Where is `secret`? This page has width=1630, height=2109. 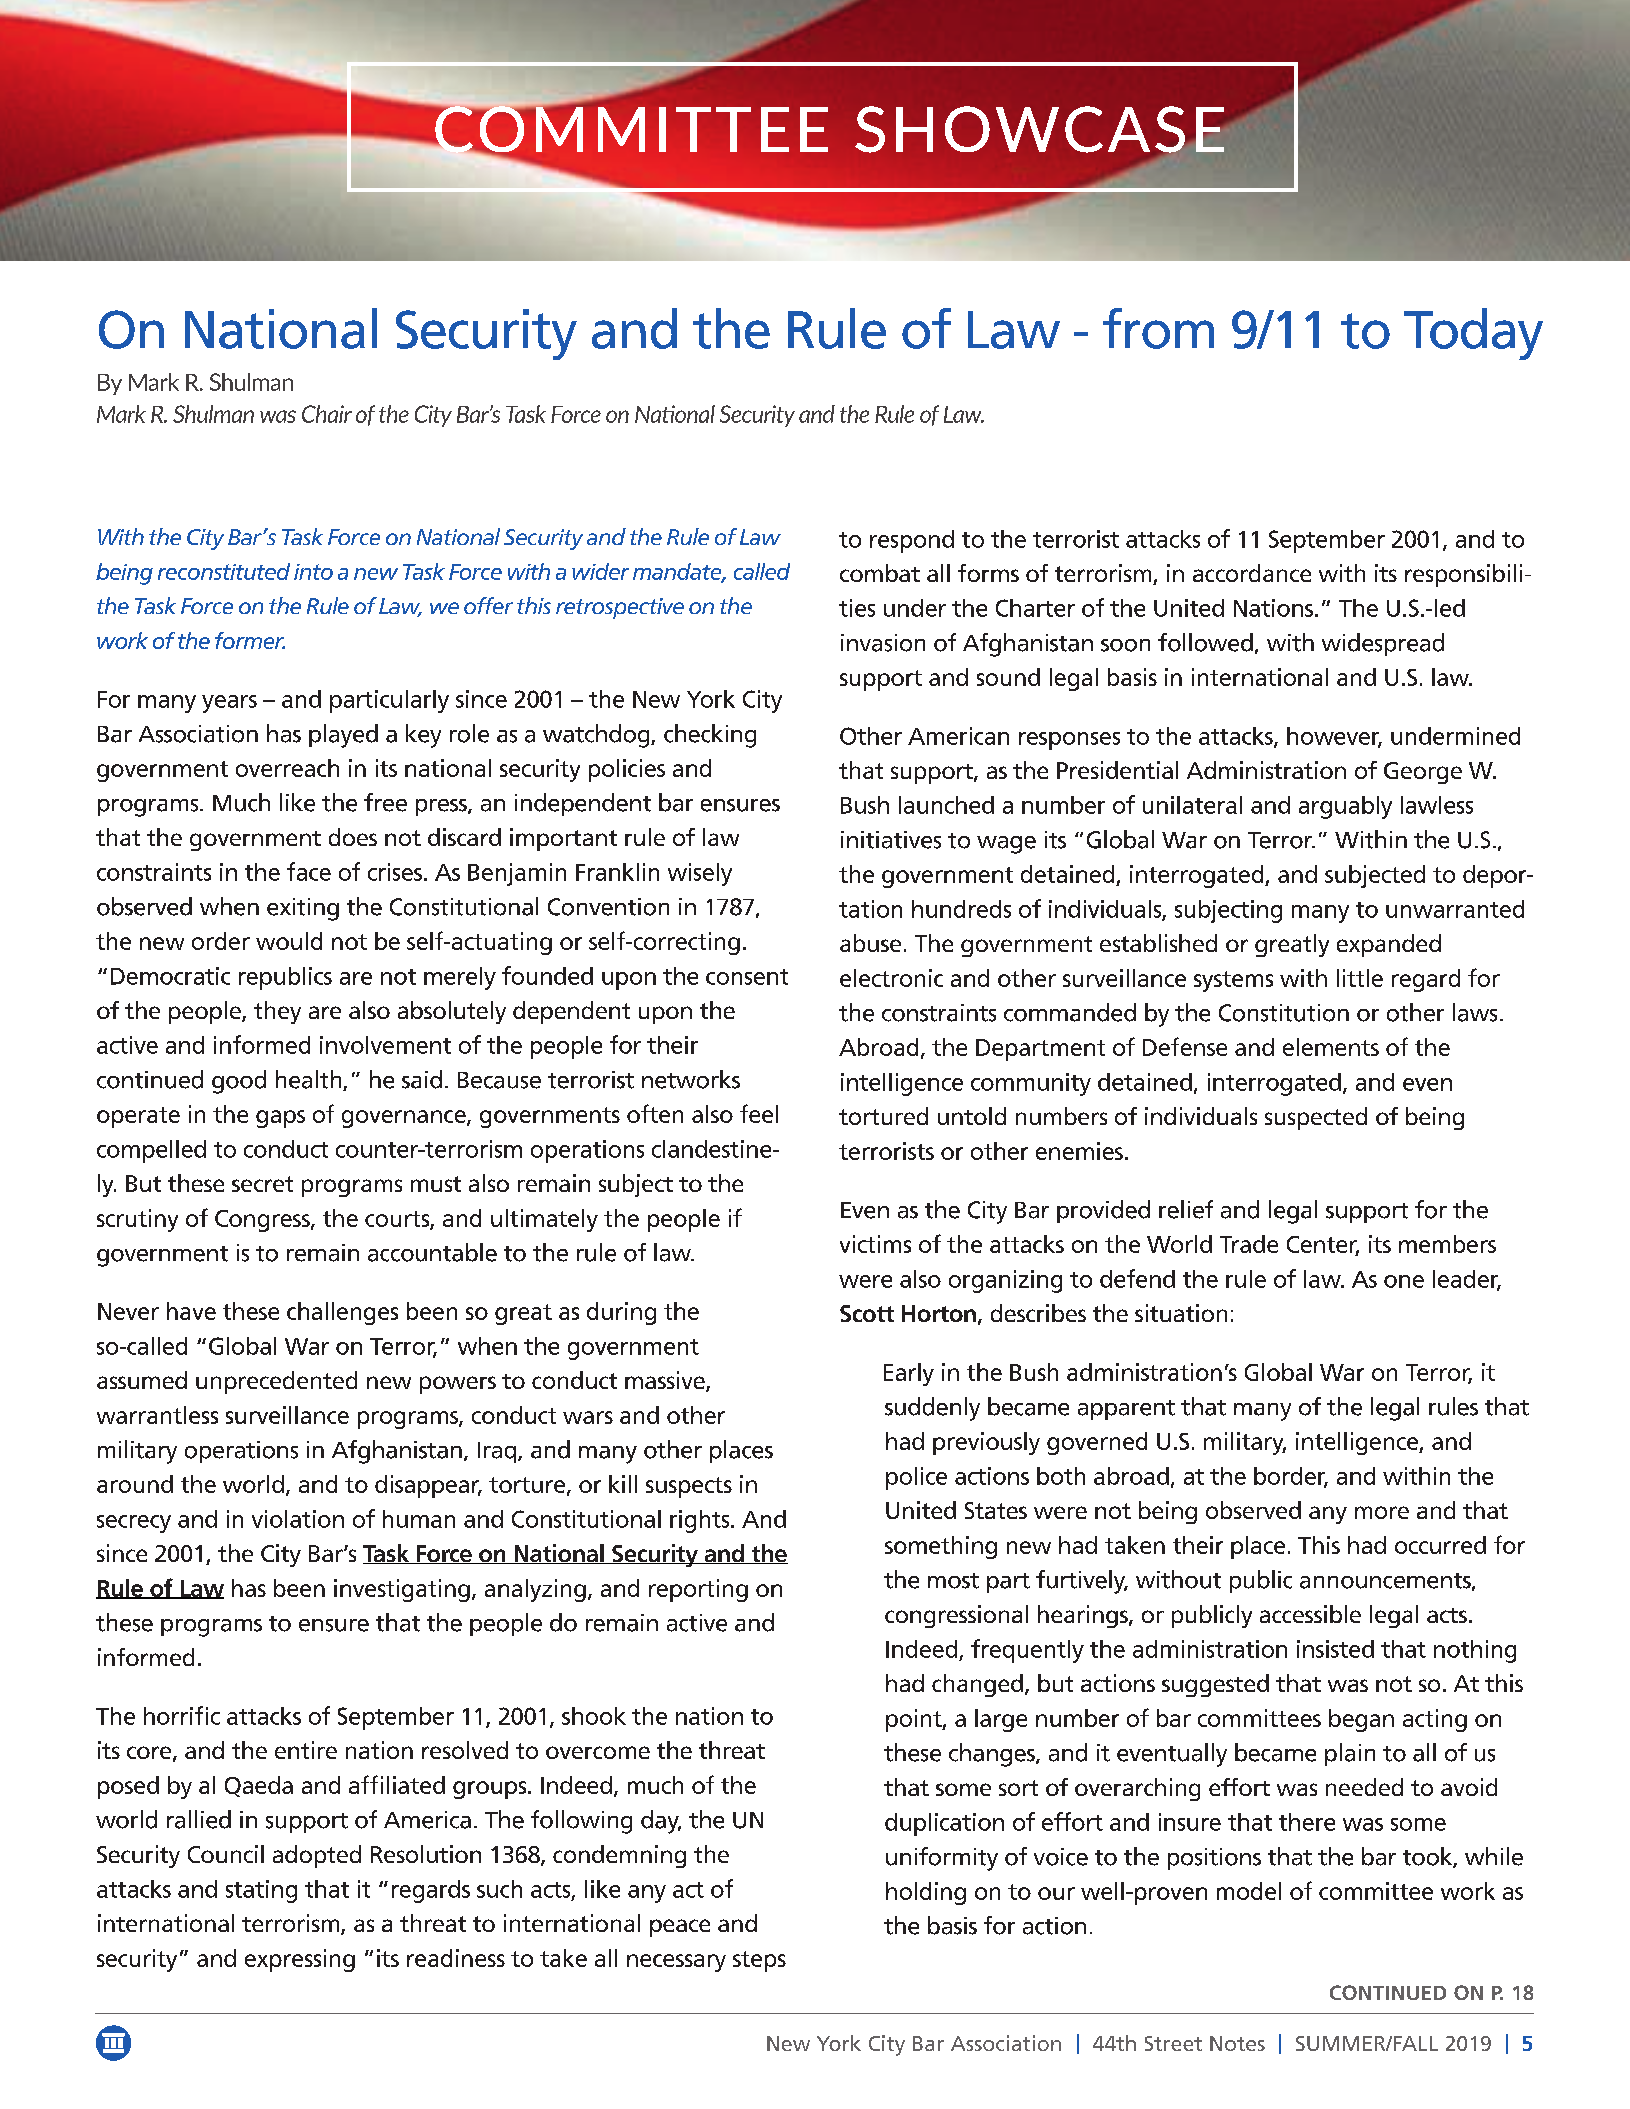
secret is located at coordinates (262, 1184).
